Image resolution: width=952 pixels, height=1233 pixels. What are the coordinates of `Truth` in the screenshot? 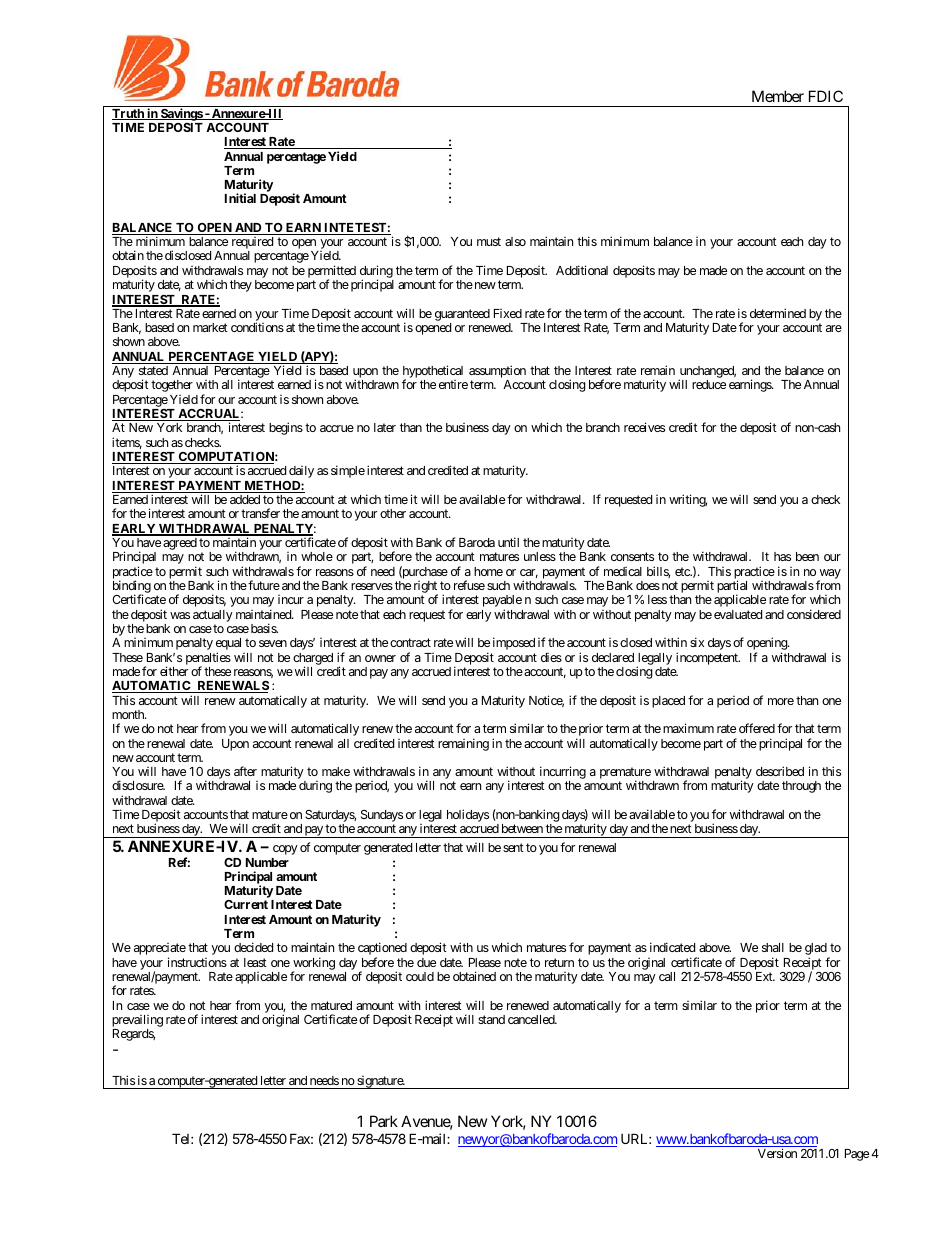 It's located at (129, 114).
